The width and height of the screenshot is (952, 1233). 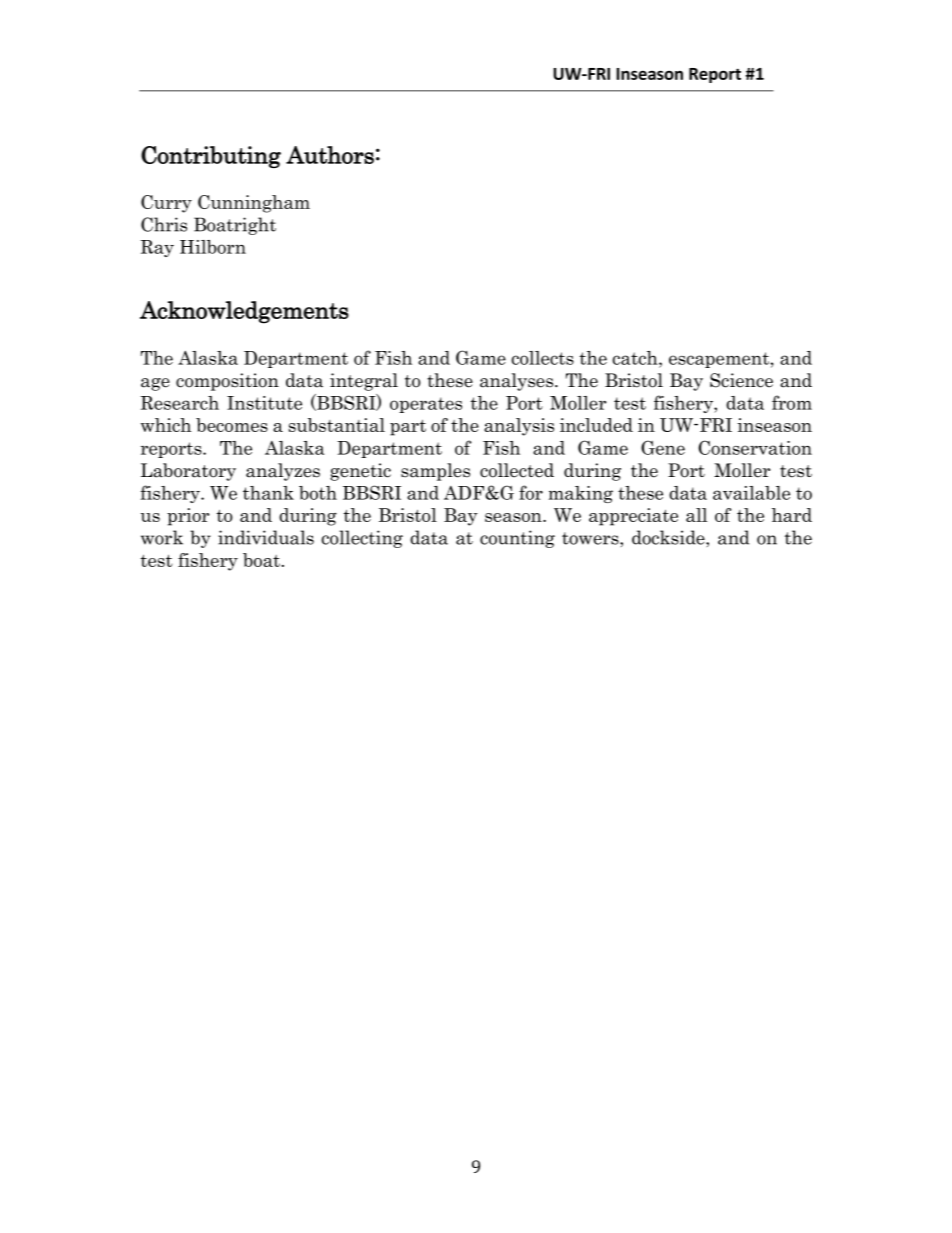 I want to click on Authors, so click(x=330, y=155).
